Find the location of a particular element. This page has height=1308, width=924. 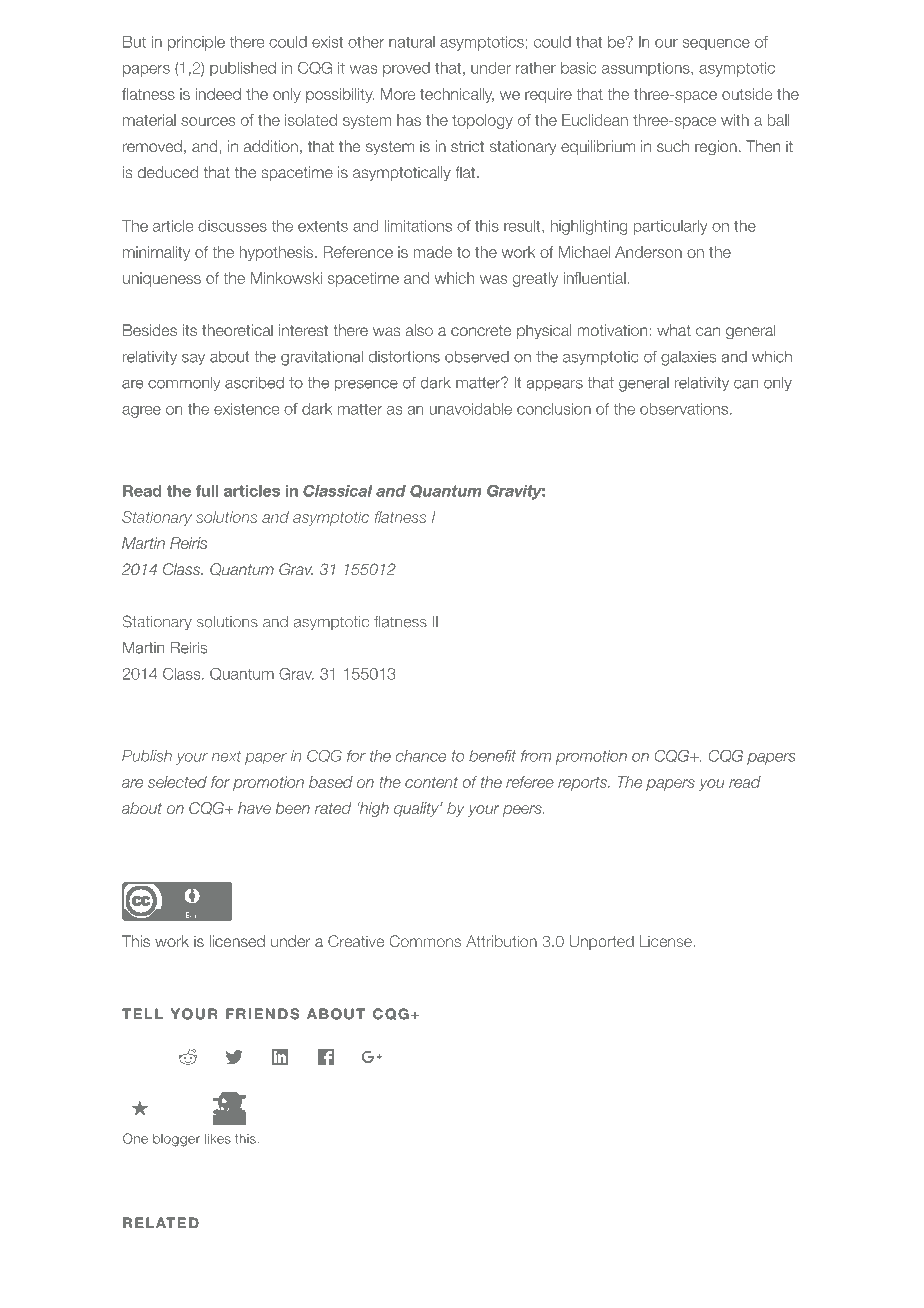

chance is located at coordinates (421, 756).
